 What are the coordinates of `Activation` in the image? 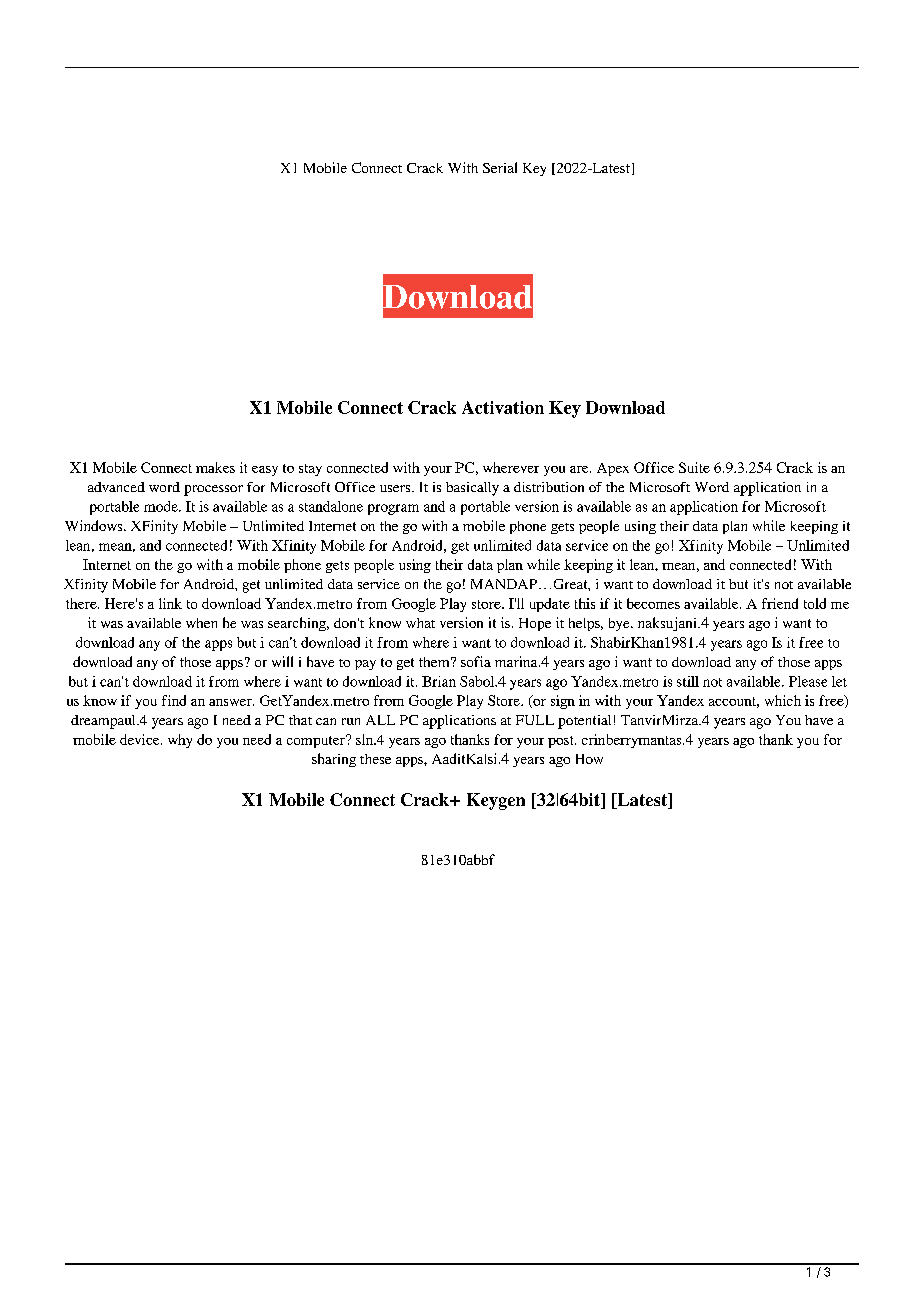 It's located at (503, 407).
